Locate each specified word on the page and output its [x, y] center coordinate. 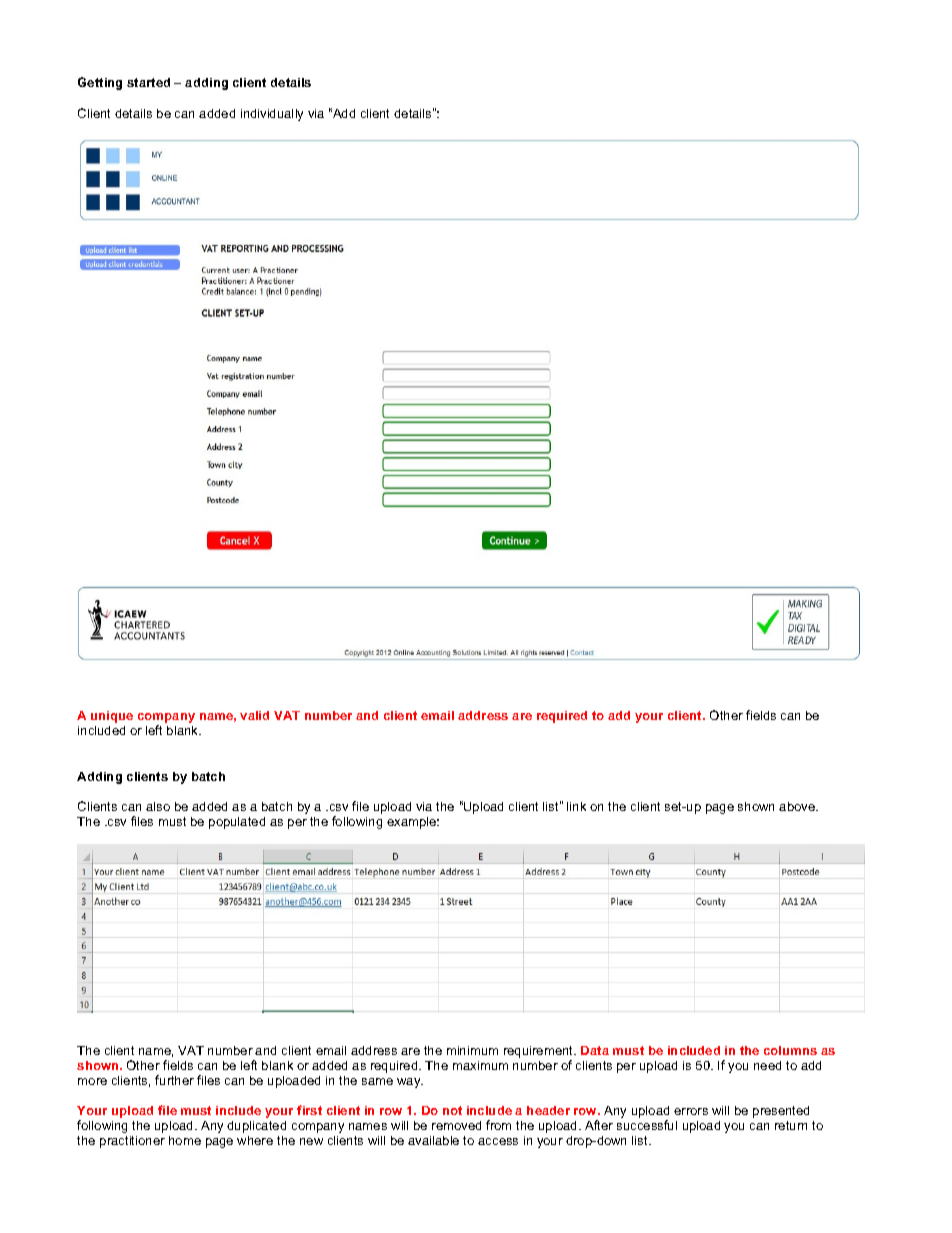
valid [254, 715]
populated [237, 823]
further [174, 1080]
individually [272, 115]
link [576, 806]
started [148, 82]
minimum [472, 1050]
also [158, 806]
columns [790, 1050]
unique [112, 717]
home [185, 1140]
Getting [100, 83]
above [798, 806]
